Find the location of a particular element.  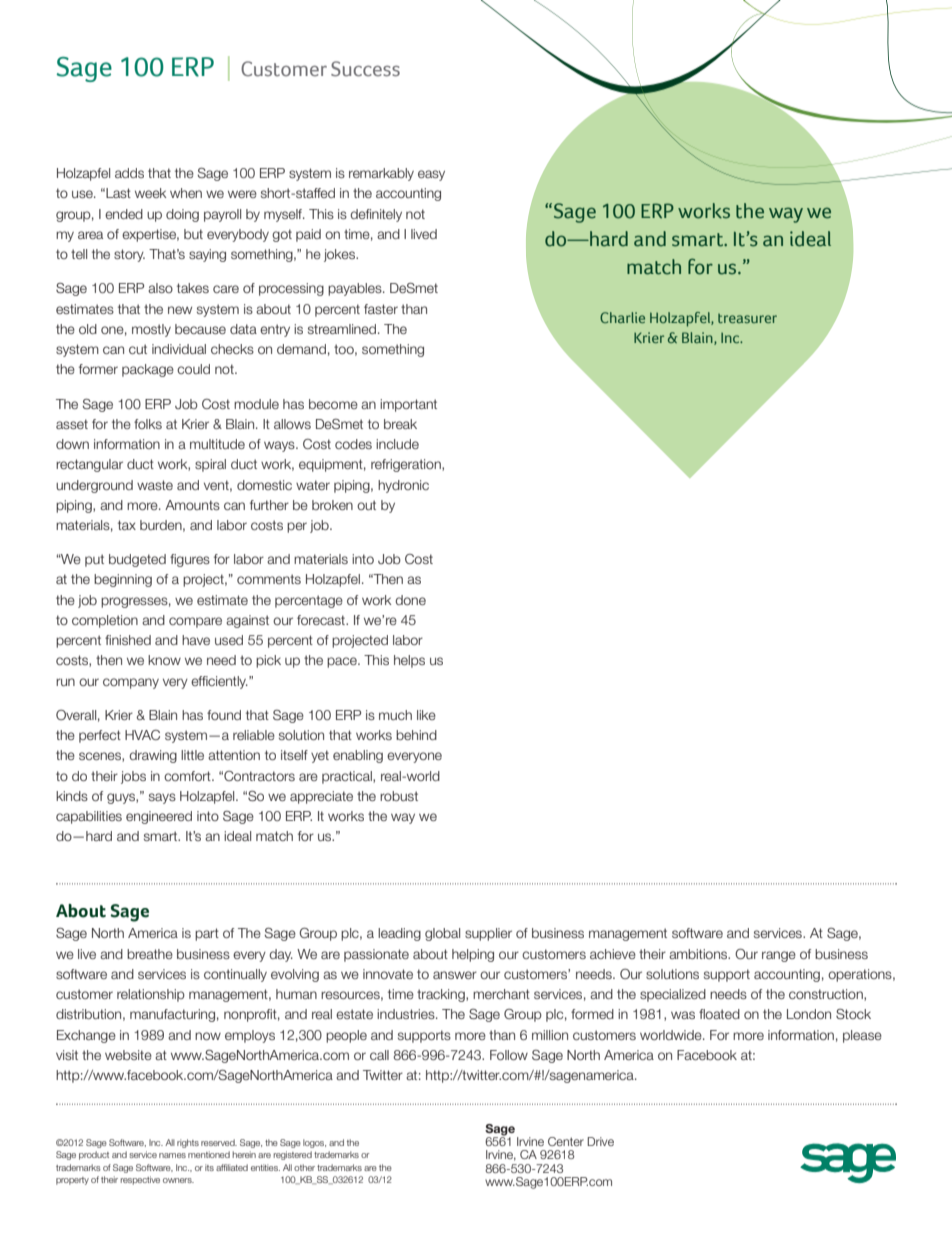

Center is located at coordinates (566, 1141).
